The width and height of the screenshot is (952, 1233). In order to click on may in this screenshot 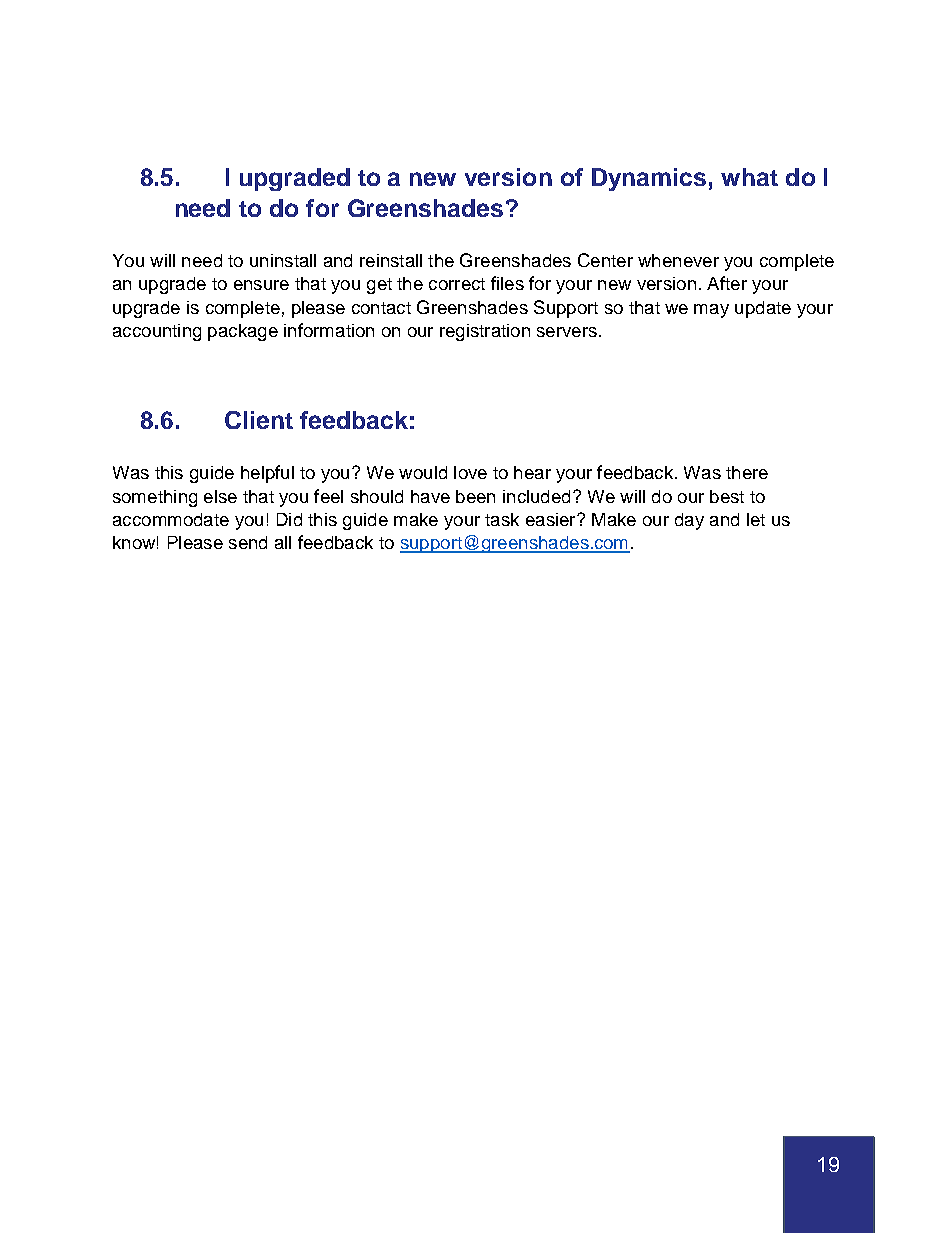, I will do `click(711, 311)`.
